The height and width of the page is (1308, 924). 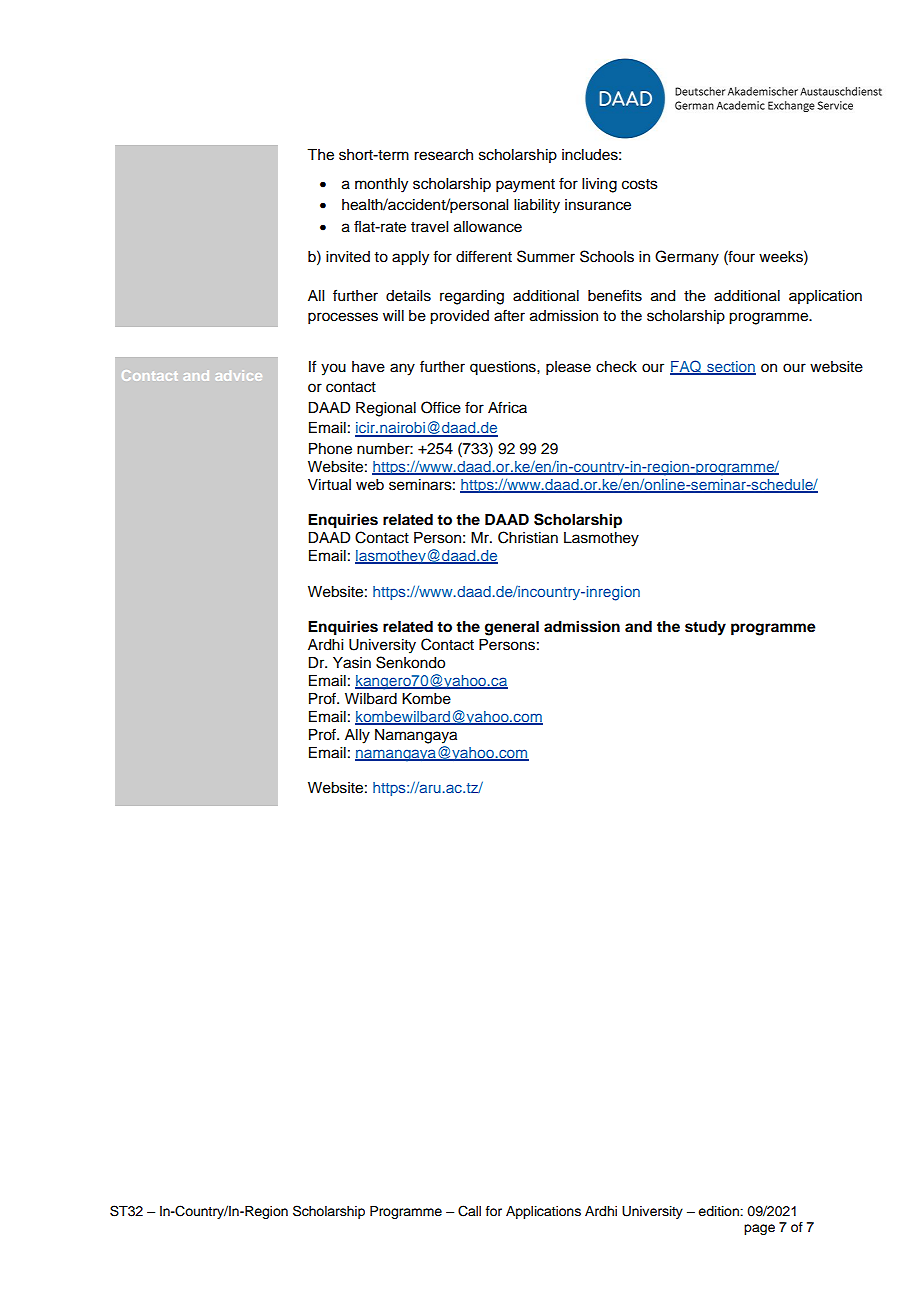 I want to click on Africa, so click(x=507, y=407).
